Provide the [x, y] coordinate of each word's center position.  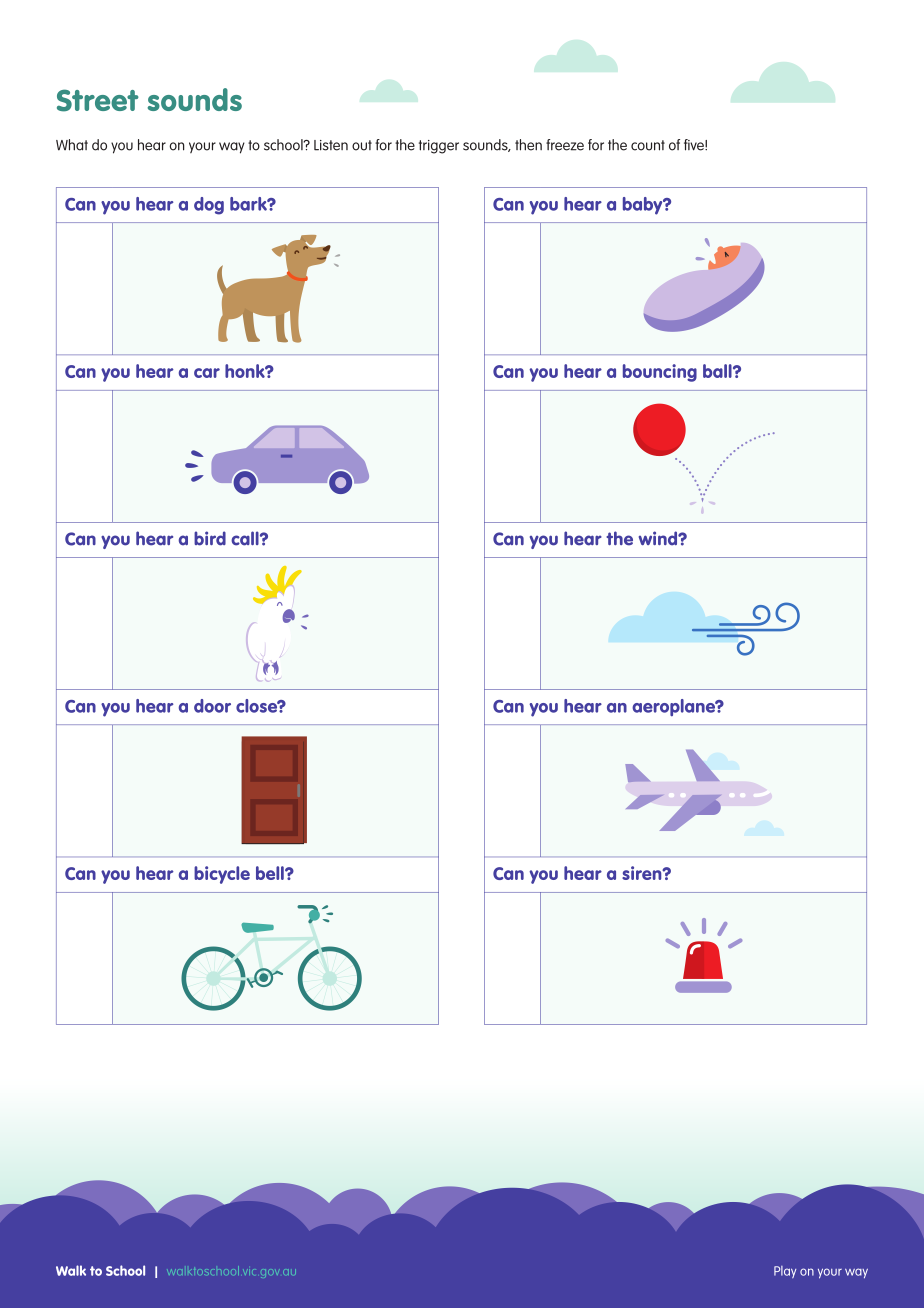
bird [210, 538]
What [72, 145]
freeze [565, 145]
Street [98, 100]
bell [271, 873]
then [528, 145]
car [207, 373]
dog [209, 206]
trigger [439, 147]
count [648, 145]
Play [785, 1272]
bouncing [660, 373]
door [212, 706]
